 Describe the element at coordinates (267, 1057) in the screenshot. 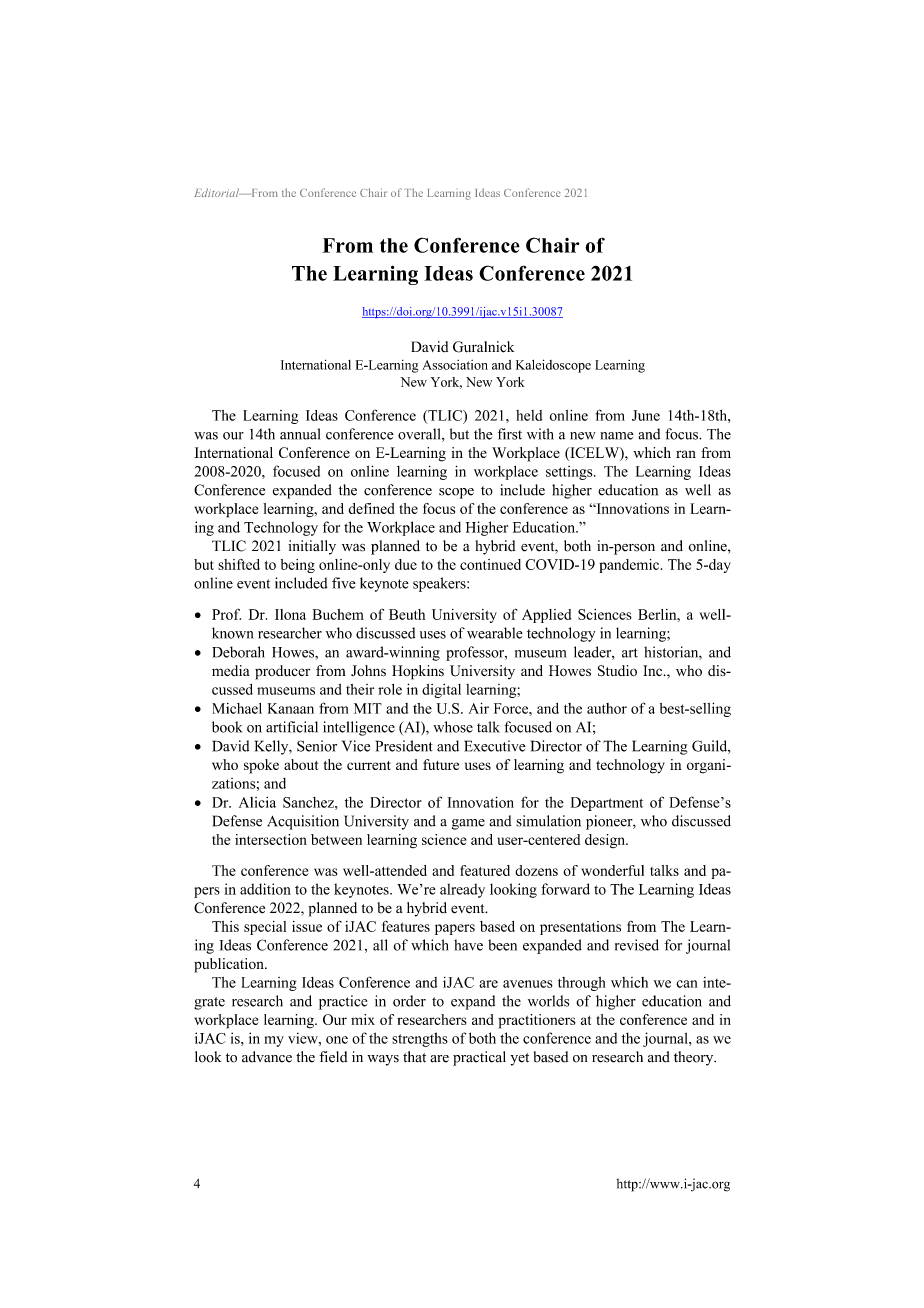

I see `advance` at that location.
